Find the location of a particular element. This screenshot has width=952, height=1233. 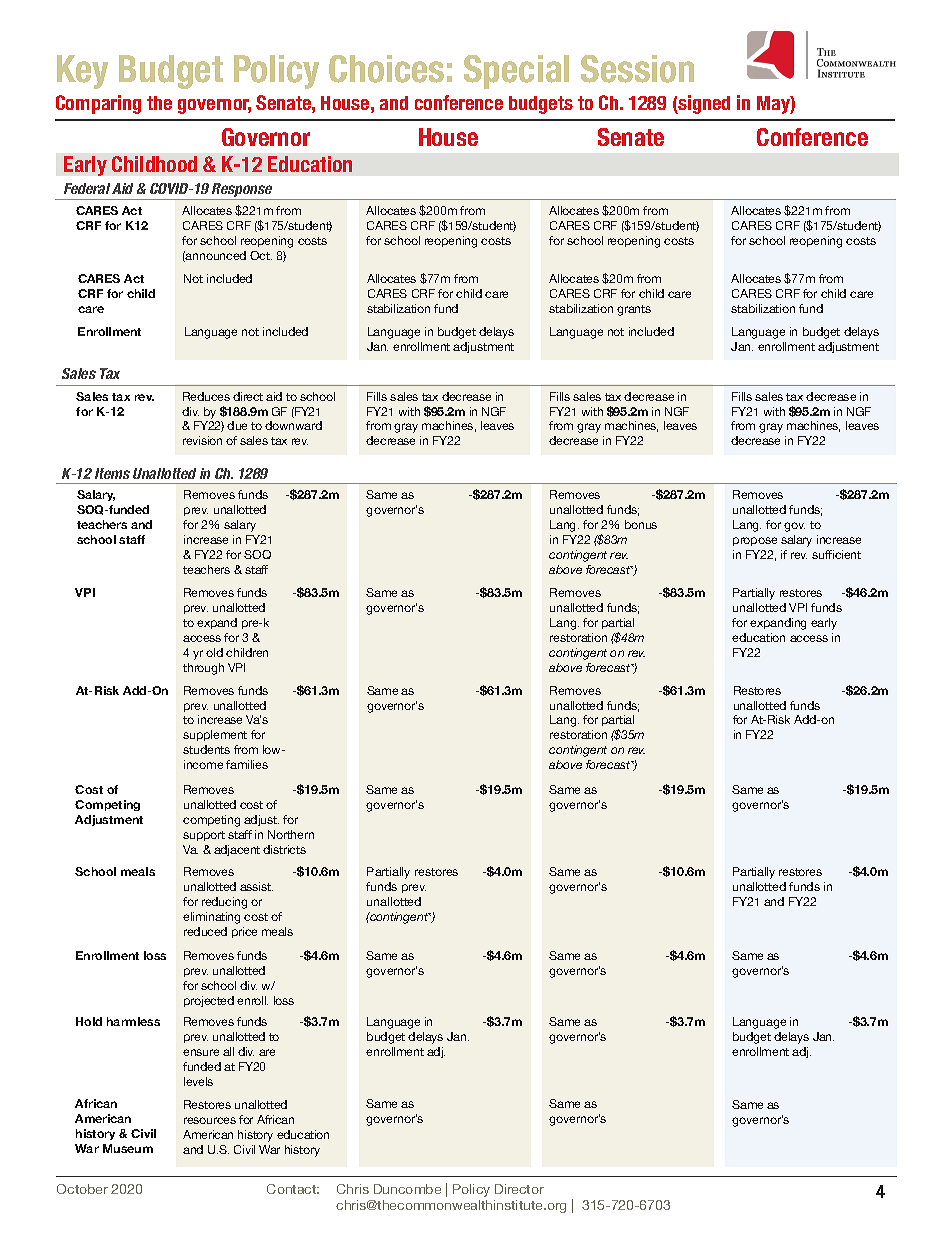

Comparing is located at coordinates (98, 104).
